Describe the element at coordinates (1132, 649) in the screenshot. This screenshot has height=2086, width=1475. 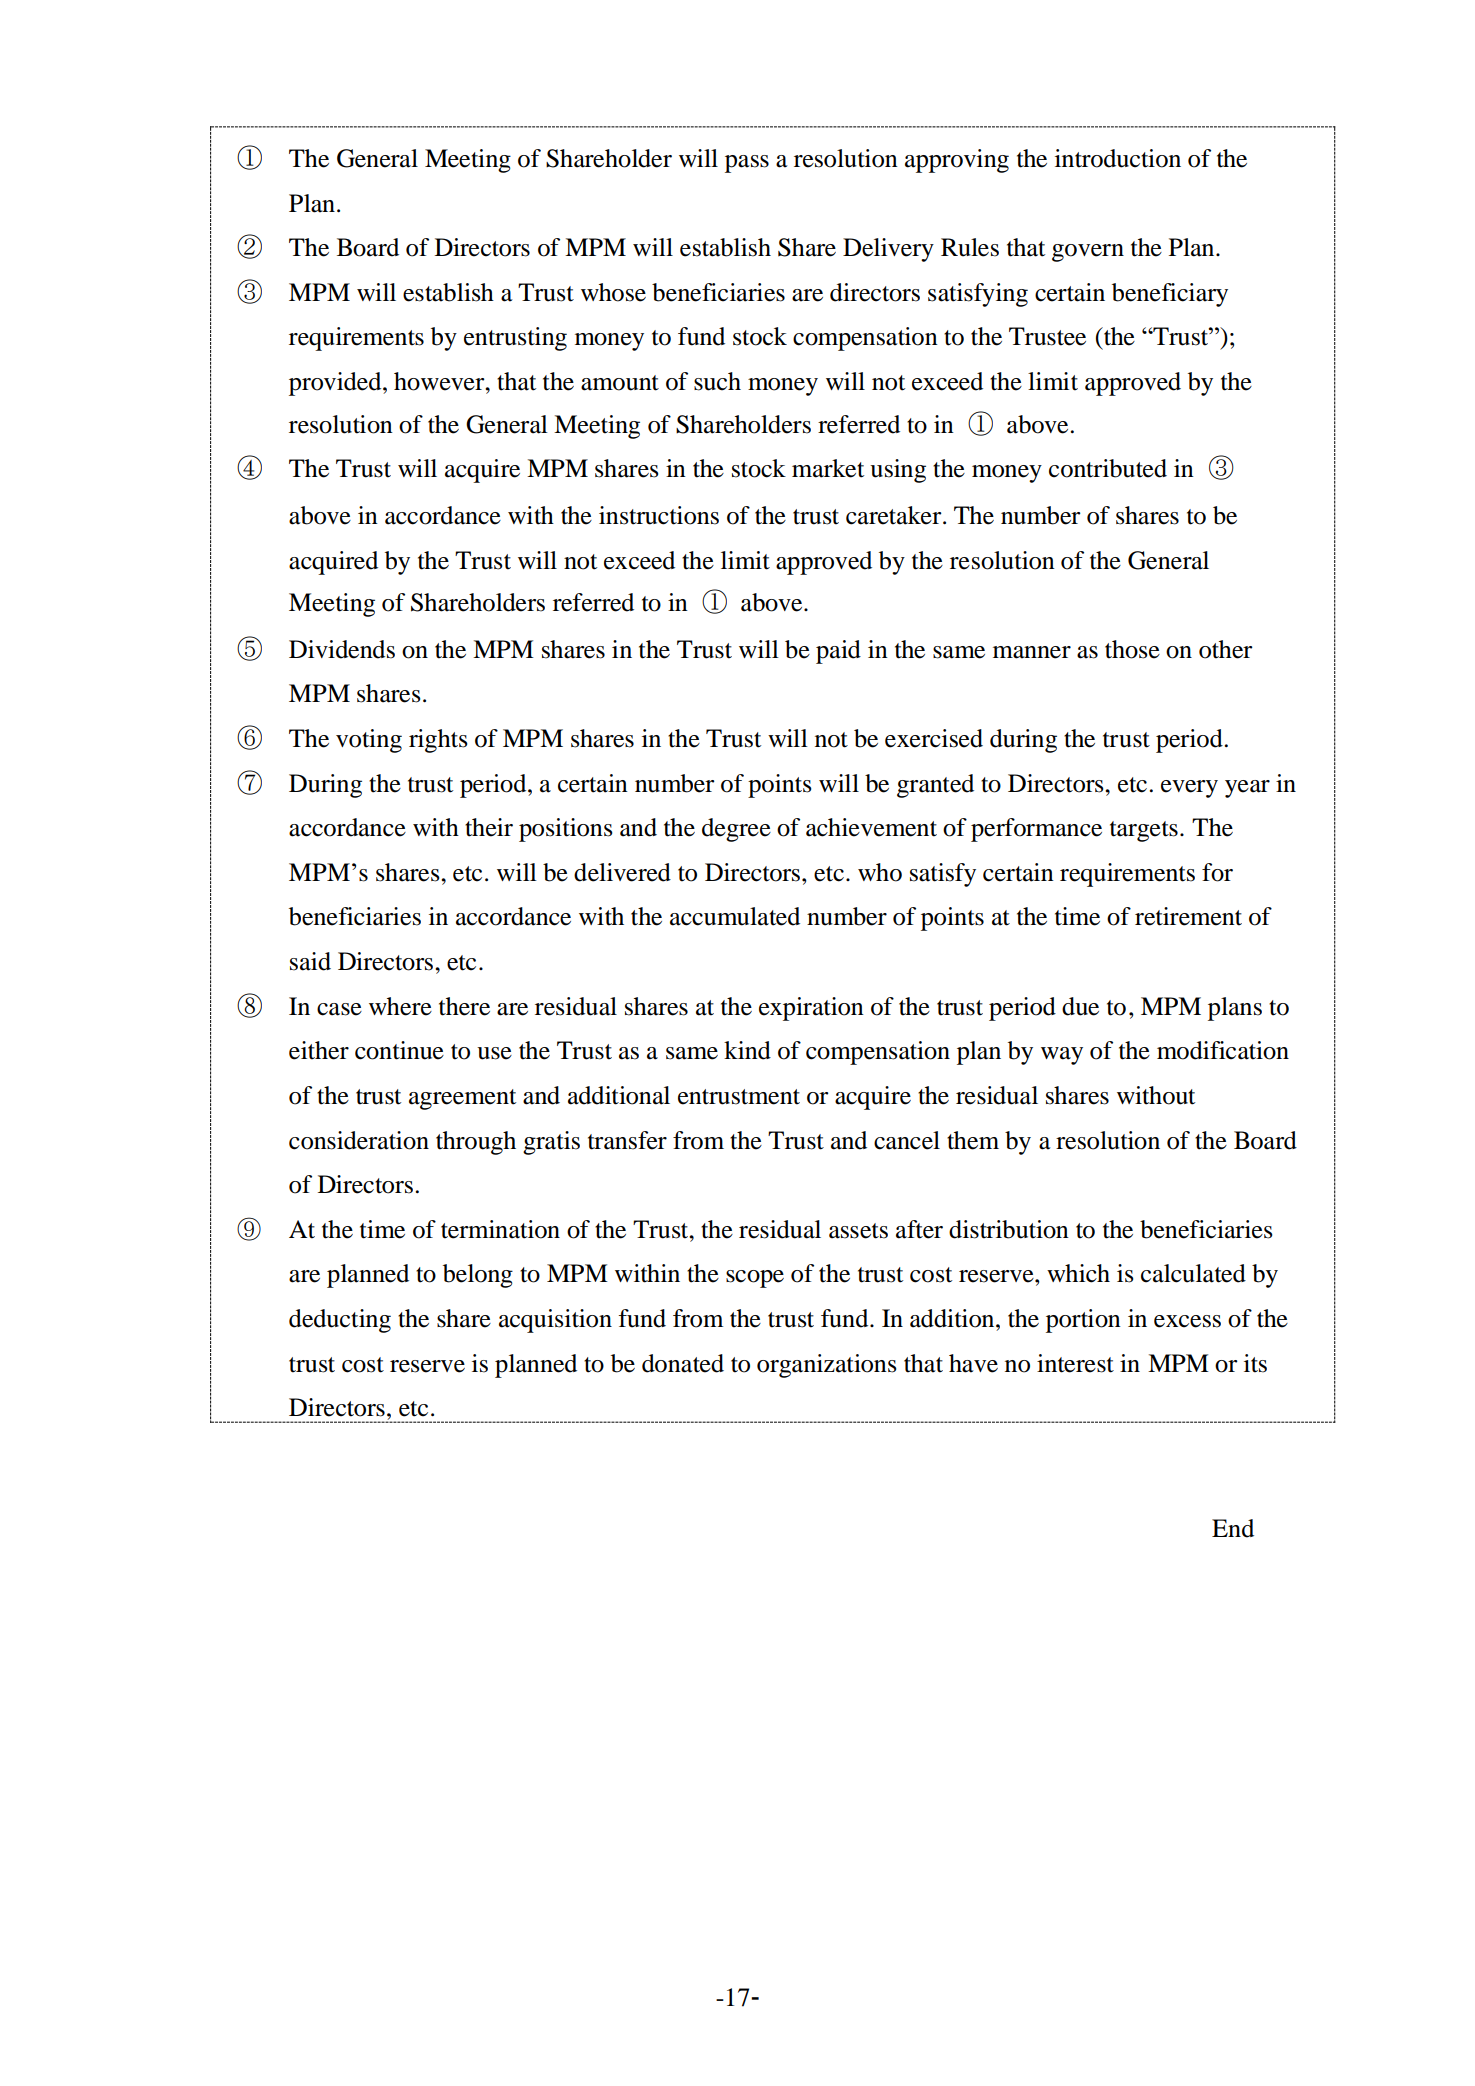
I see `those` at that location.
